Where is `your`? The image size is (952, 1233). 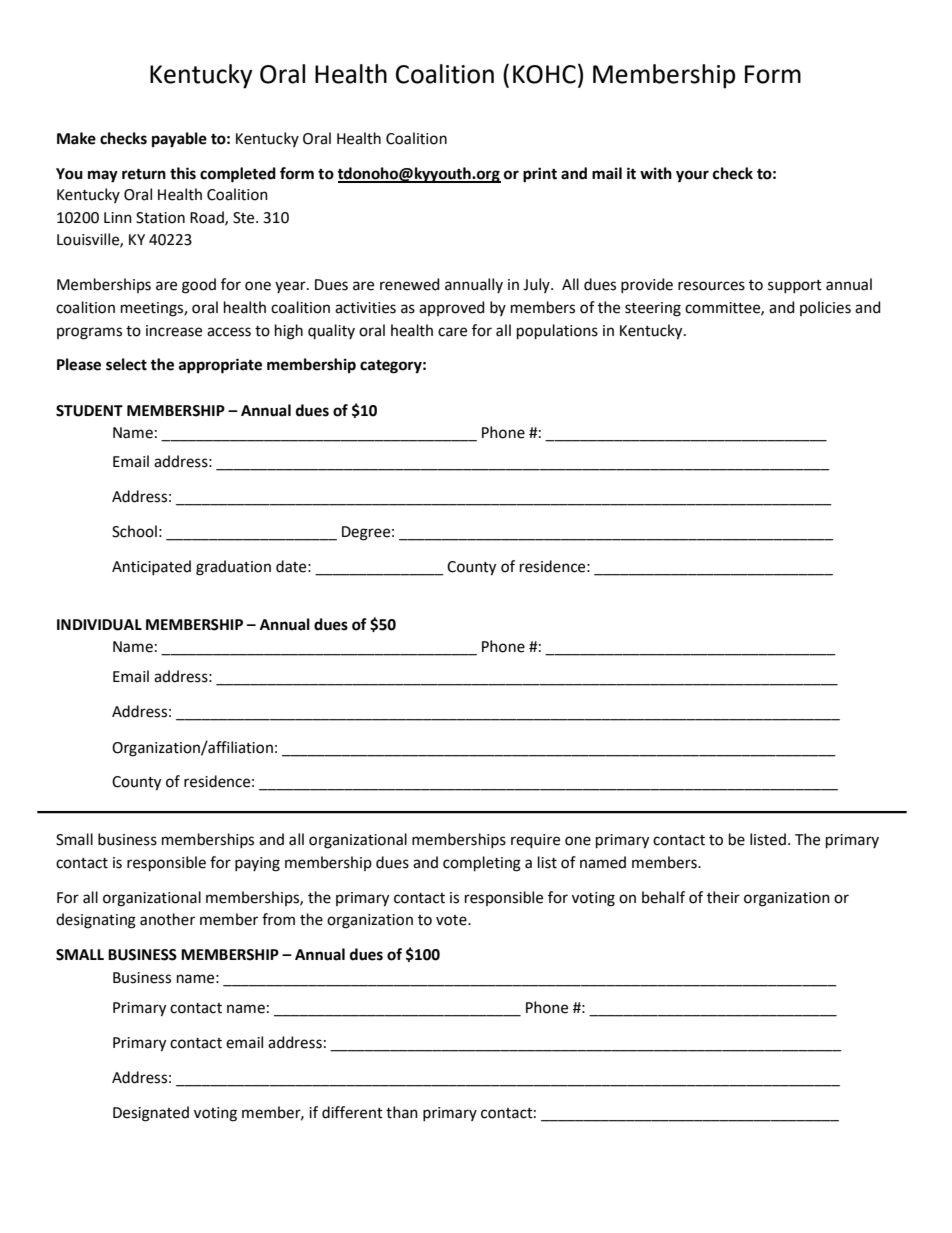
your is located at coordinates (692, 176).
